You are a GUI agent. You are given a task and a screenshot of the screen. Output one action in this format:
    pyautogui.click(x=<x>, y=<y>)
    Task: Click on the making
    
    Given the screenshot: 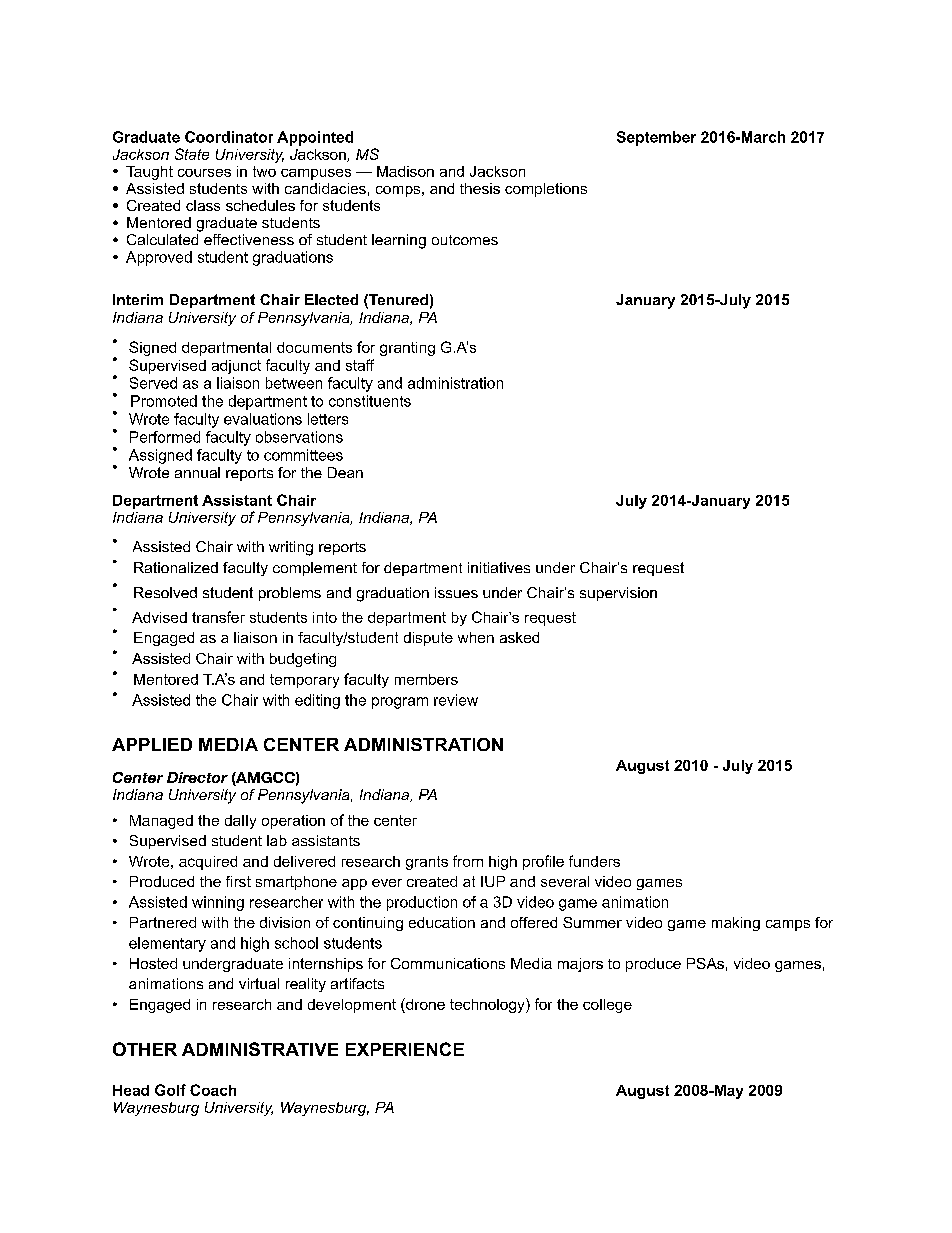 What is the action you would take?
    pyautogui.click(x=736, y=924)
